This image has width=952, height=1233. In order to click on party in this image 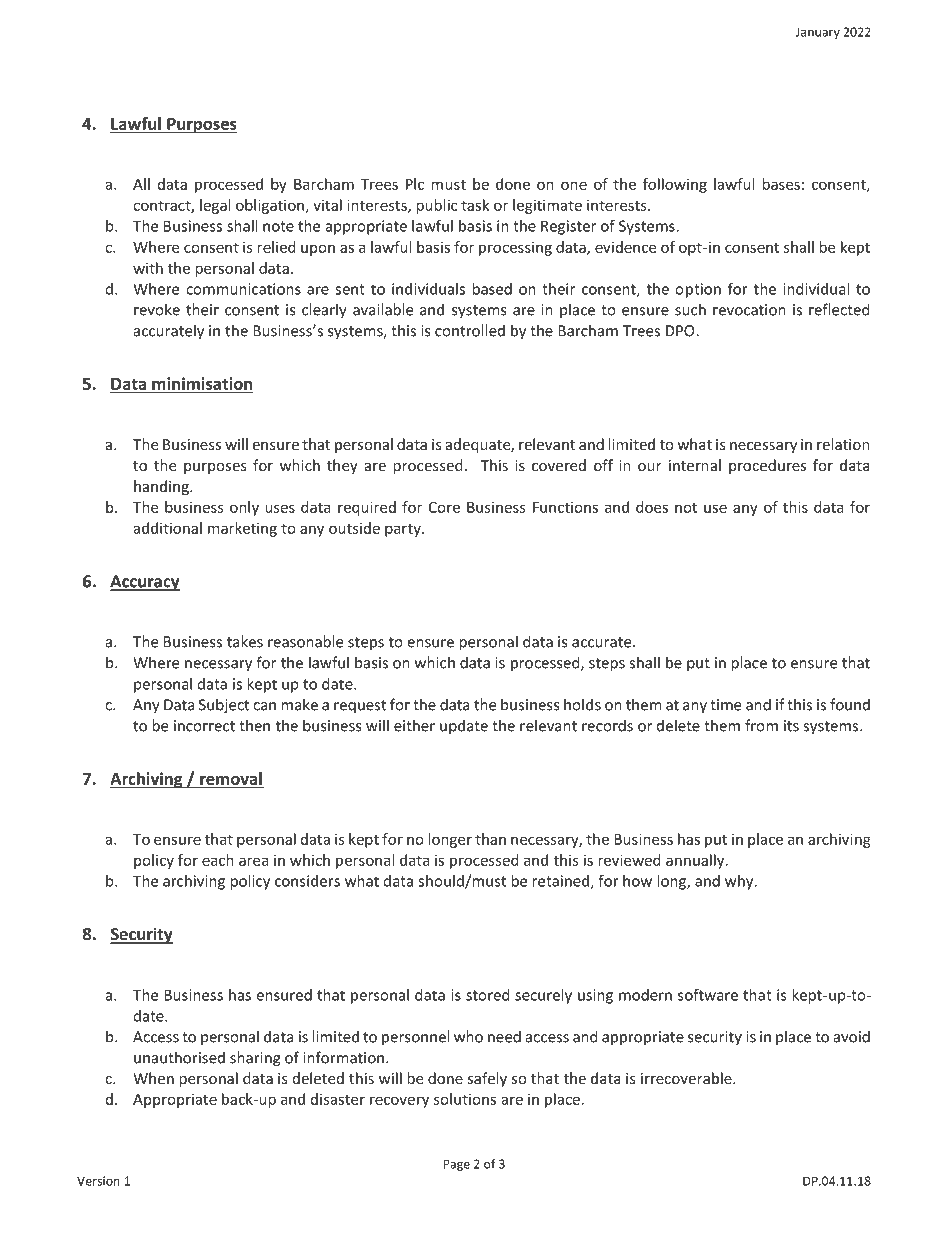, I will do `click(404, 530)`.
